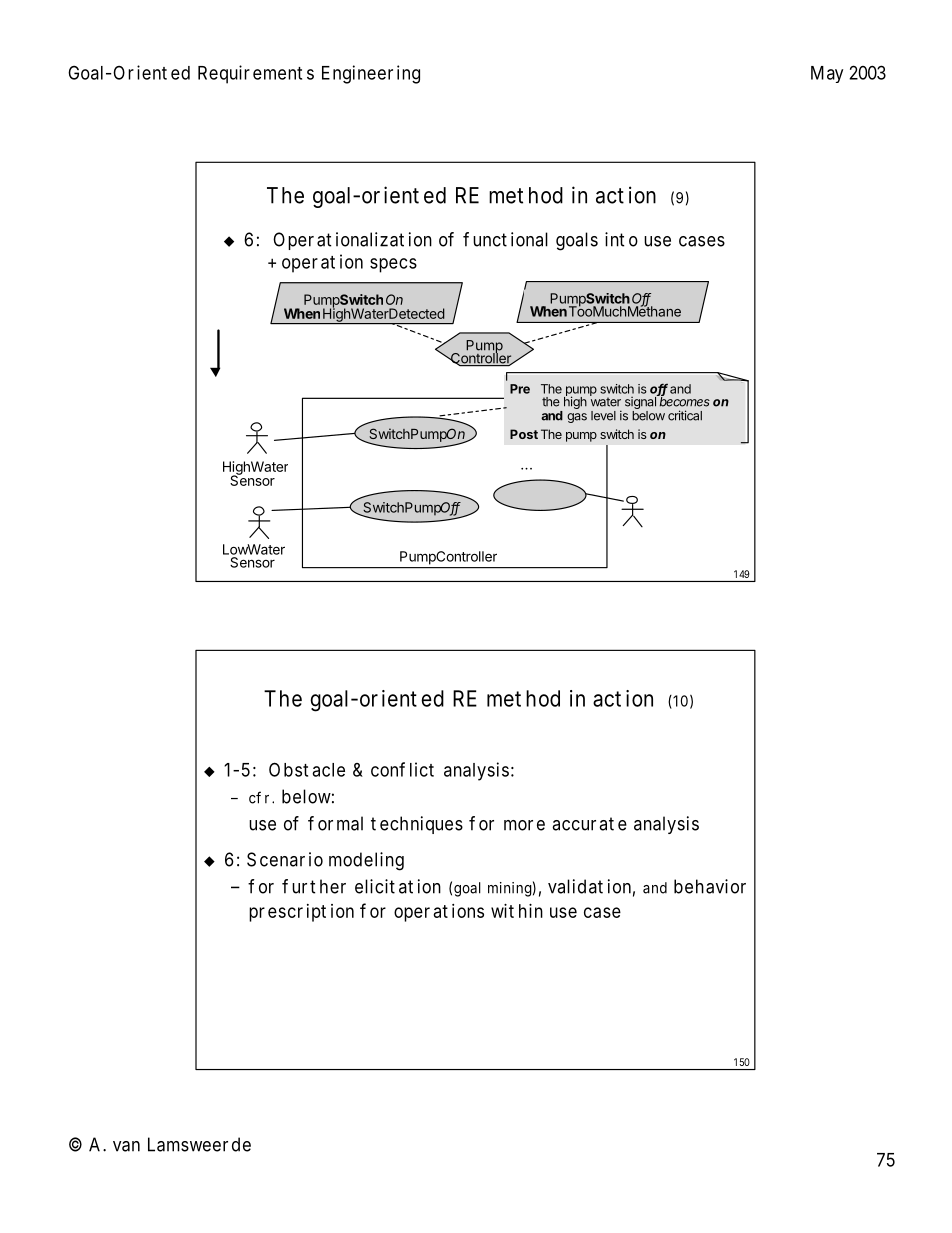 This screenshot has width=952, height=1233. What do you see at coordinates (524, 434) in the screenshot?
I see `Post` at bounding box center [524, 434].
